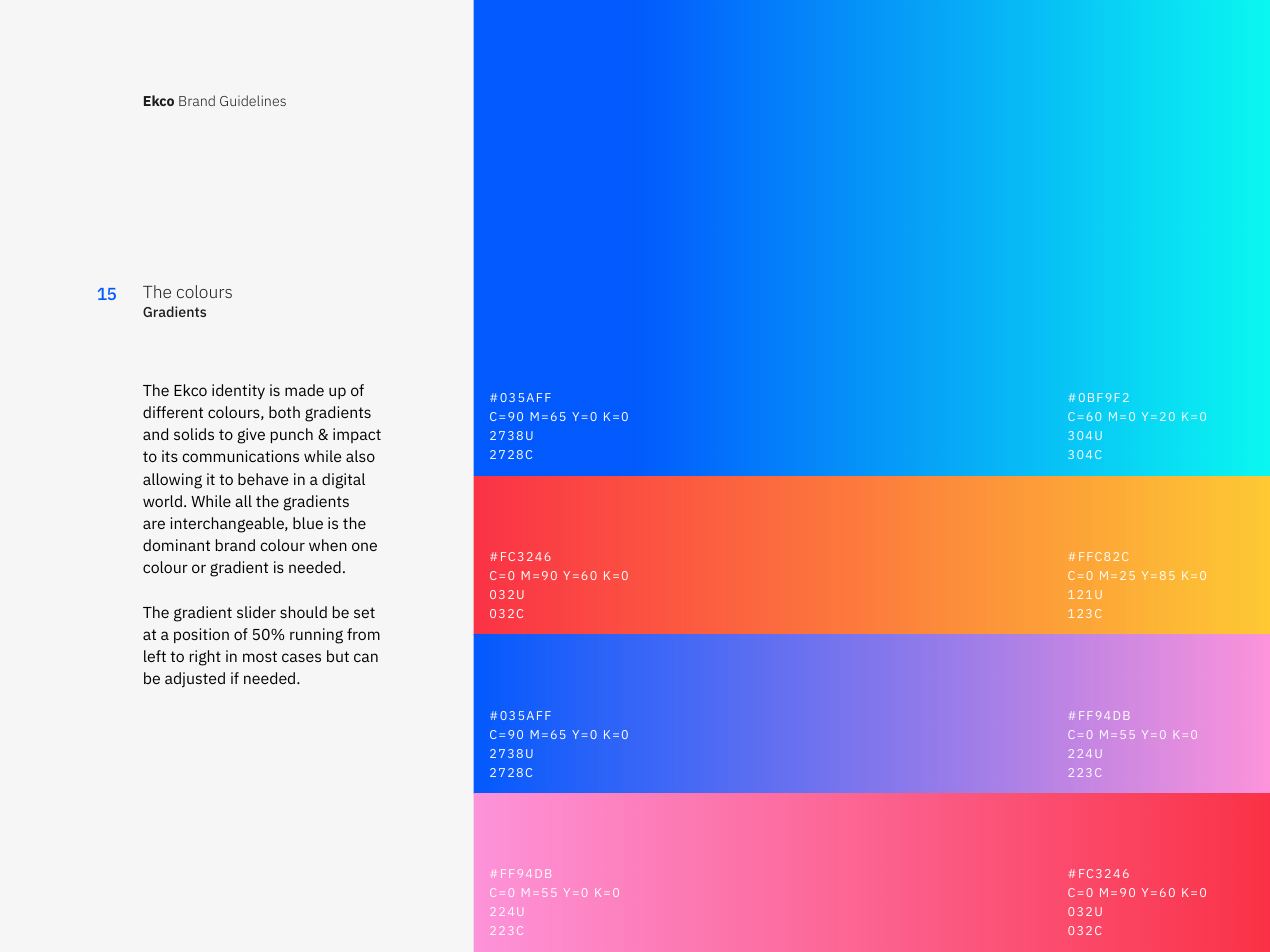 The image size is (1270, 952). Describe the element at coordinates (173, 412) in the screenshot. I see `different` at that location.
